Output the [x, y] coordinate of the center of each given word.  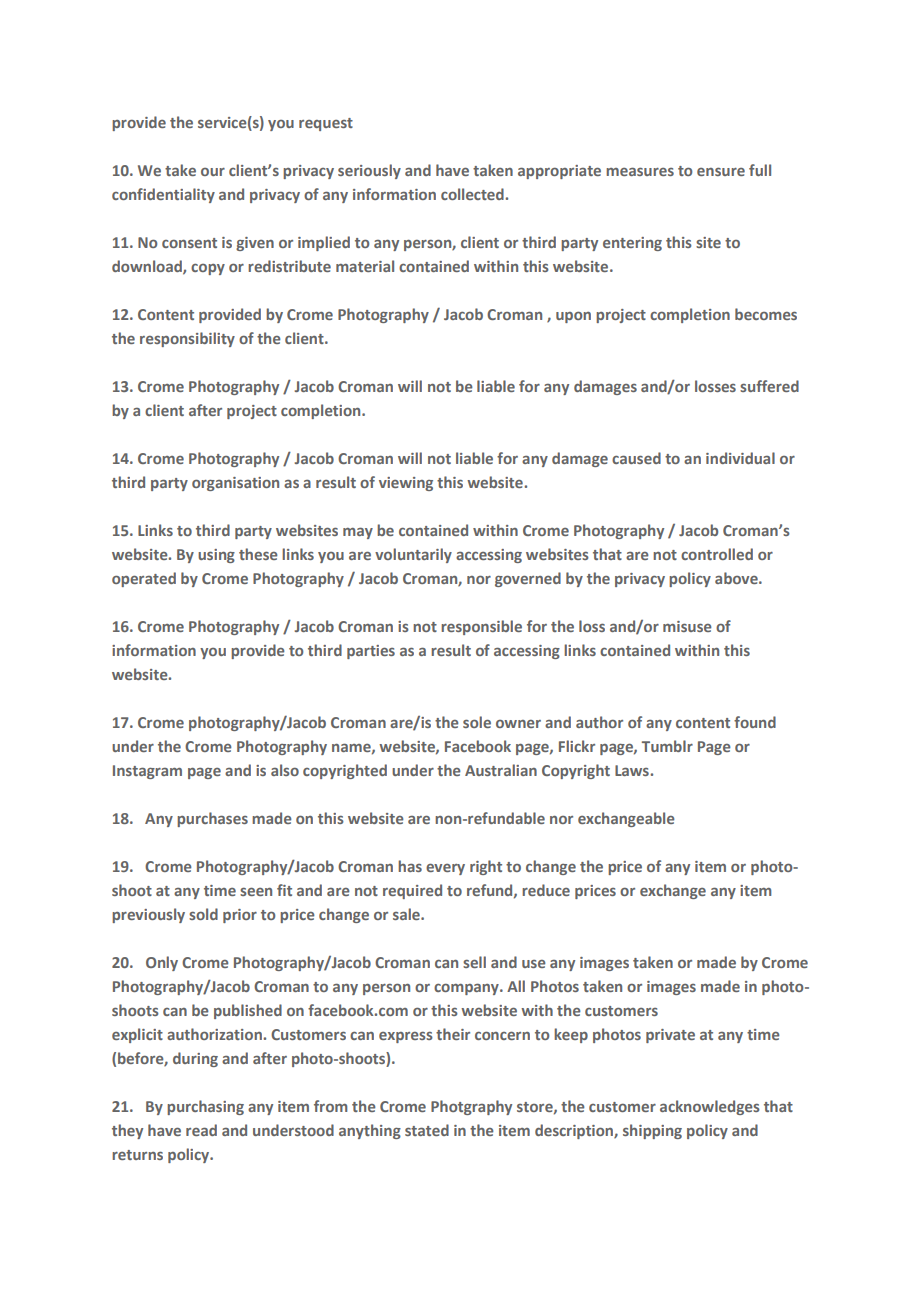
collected [473, 194]
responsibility [187, 339]
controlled [717, 554]
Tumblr [667, 746]
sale [407, 914]
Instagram [147, 772]
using [216, 556]
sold [203, 914]
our [213, 172]
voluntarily [413, 555]
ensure [721, 171]
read [201, 1130]
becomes [766, 314]
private [670, 1036]
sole [477, 722]
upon [573, 317]
